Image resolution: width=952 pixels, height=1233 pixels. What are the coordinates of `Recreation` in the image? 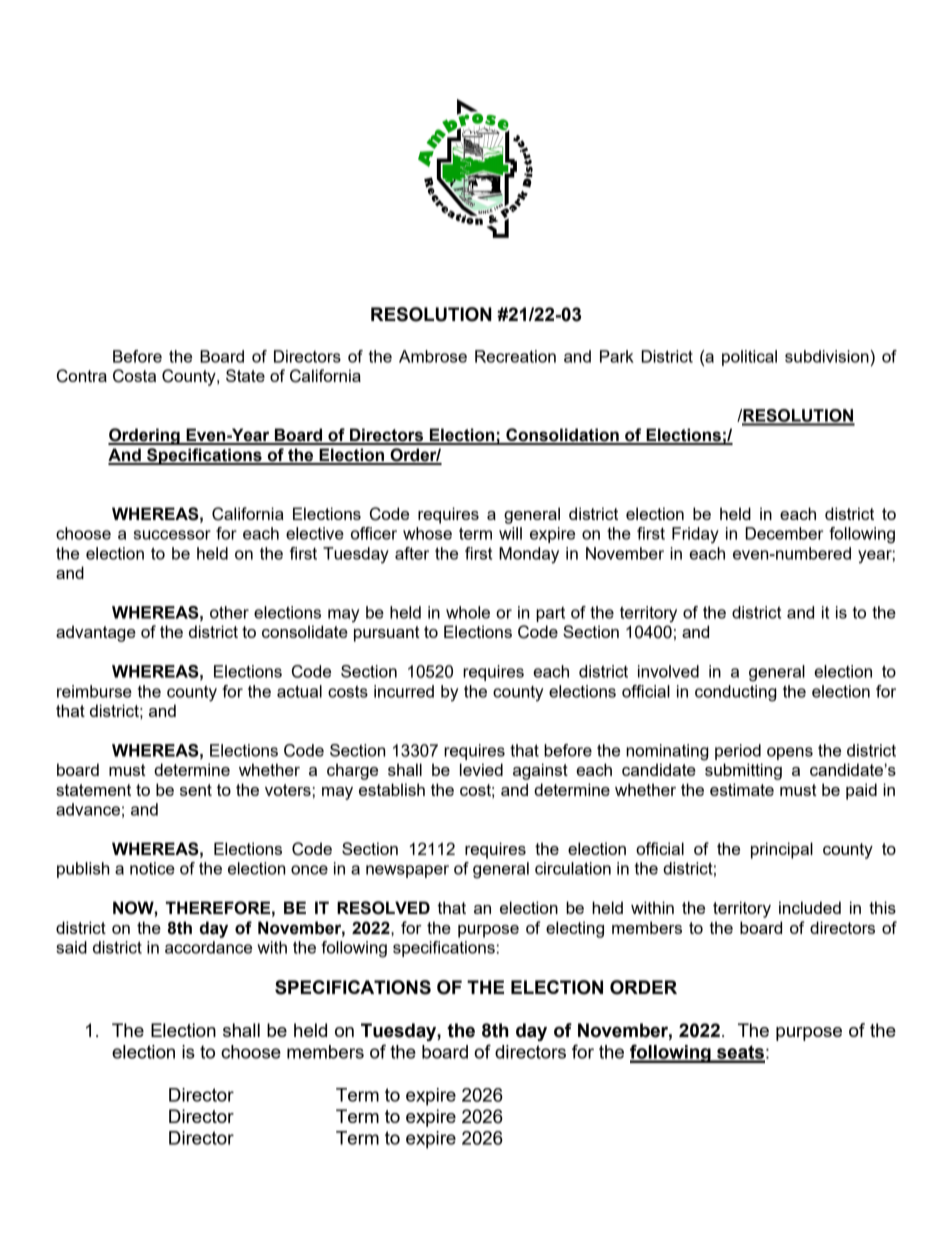 It's located at (515, 356).
